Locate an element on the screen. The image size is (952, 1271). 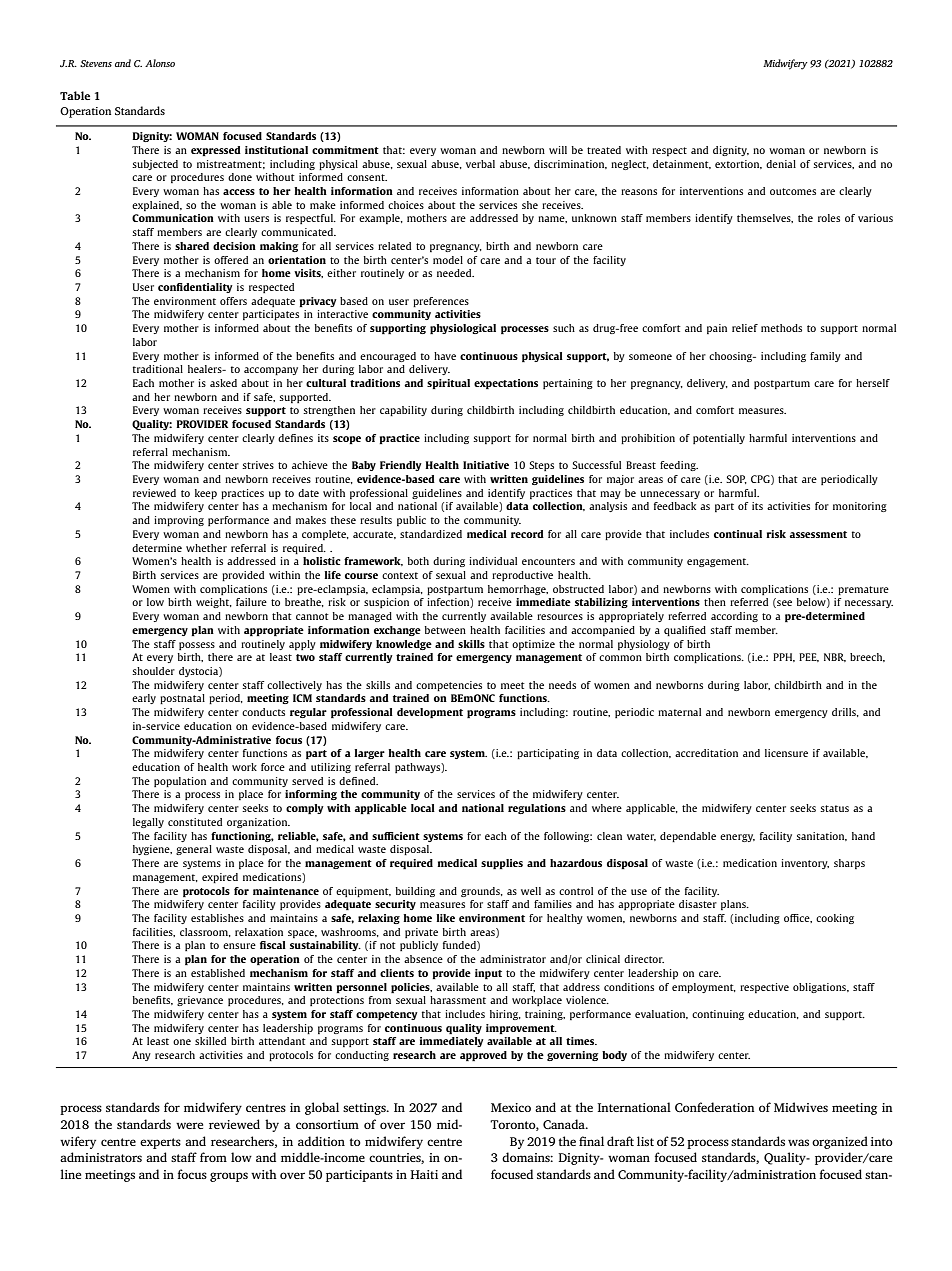
keep is located at coordinates (206, 494).
